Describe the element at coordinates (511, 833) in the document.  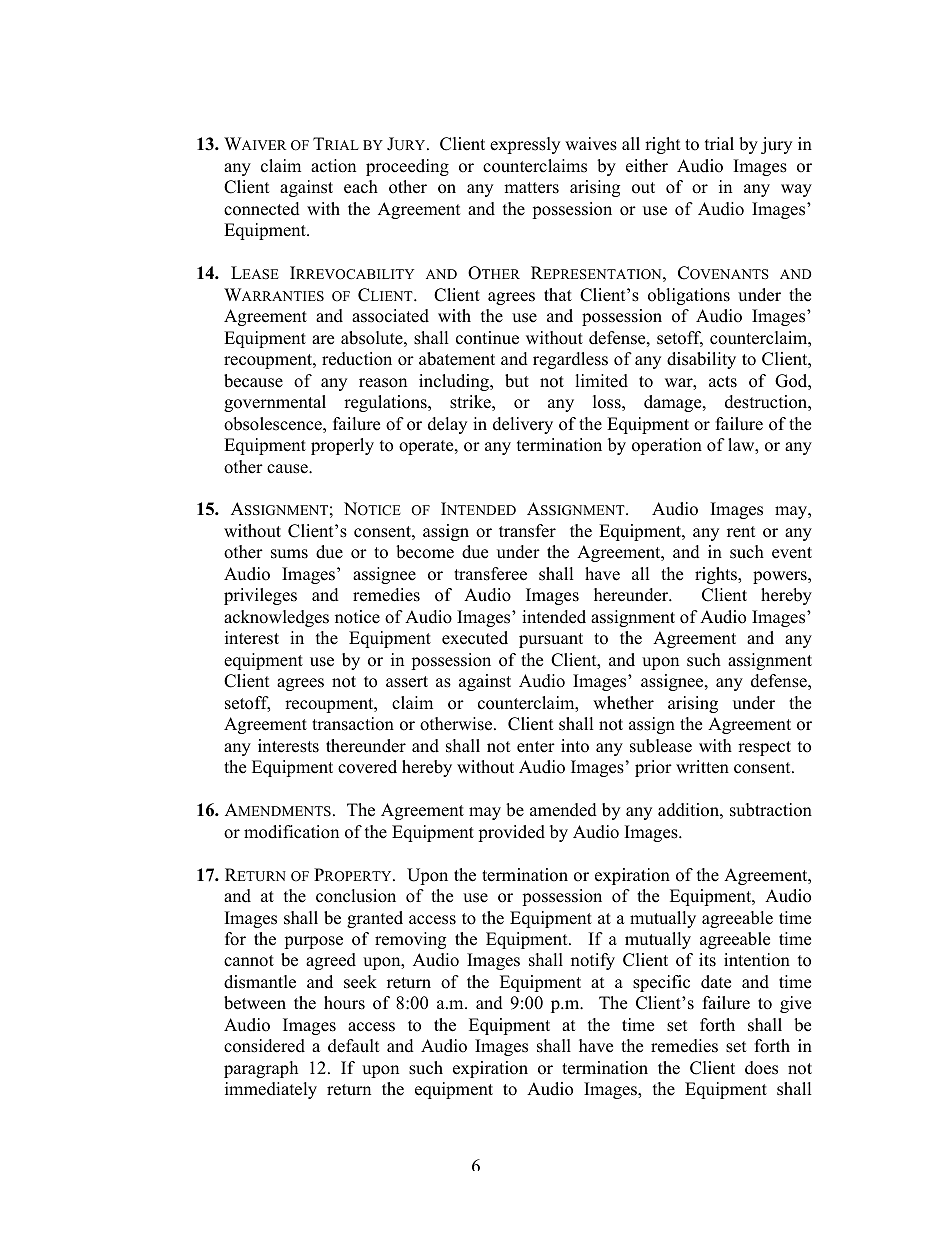
I see `provided` at that location.
